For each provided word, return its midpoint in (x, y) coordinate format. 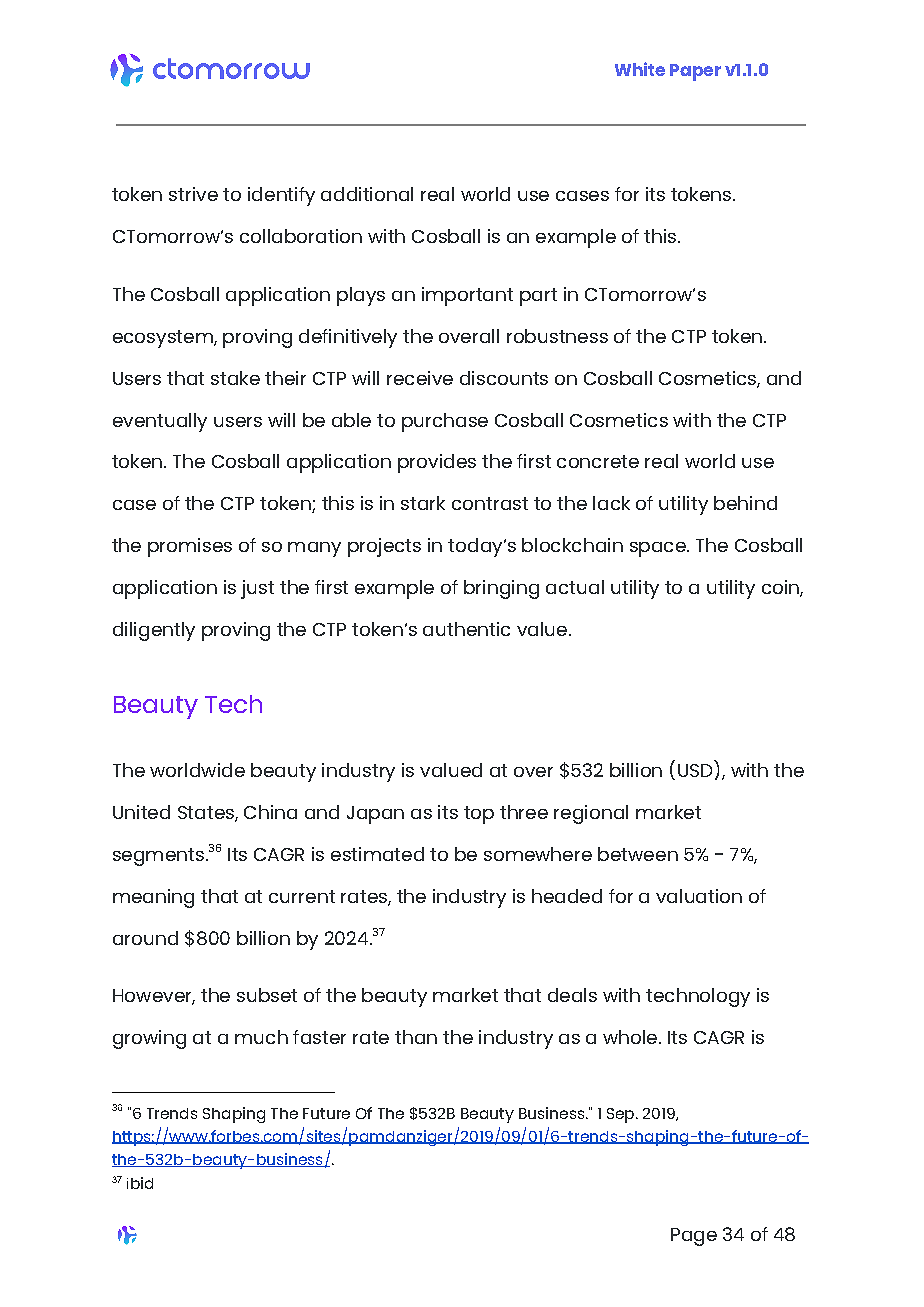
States (207, 814)
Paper (695, 72)
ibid (140, 1183)
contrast (490, 503)
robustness (557, 336)
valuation (699, 896)
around (145, 938)
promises (190, 547)
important (467, 296)
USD (695, 770)
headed (567, 896)
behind (745, 503)
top (479, 815)
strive (193, 194)
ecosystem (164, 339)
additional (367, 194)
